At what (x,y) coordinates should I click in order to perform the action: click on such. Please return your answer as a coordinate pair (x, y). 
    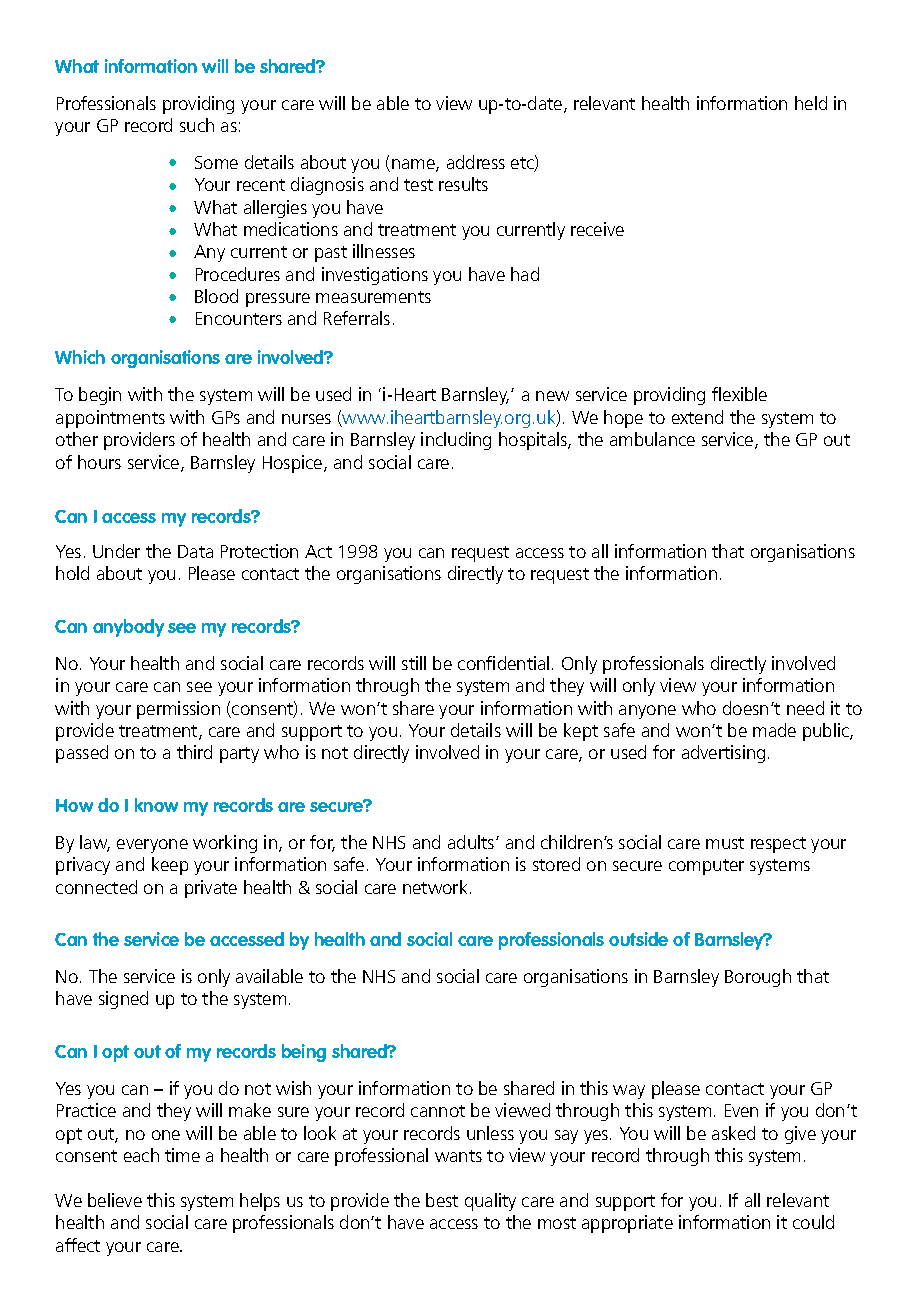
    Looking at the image, I should click on (197, 125).
